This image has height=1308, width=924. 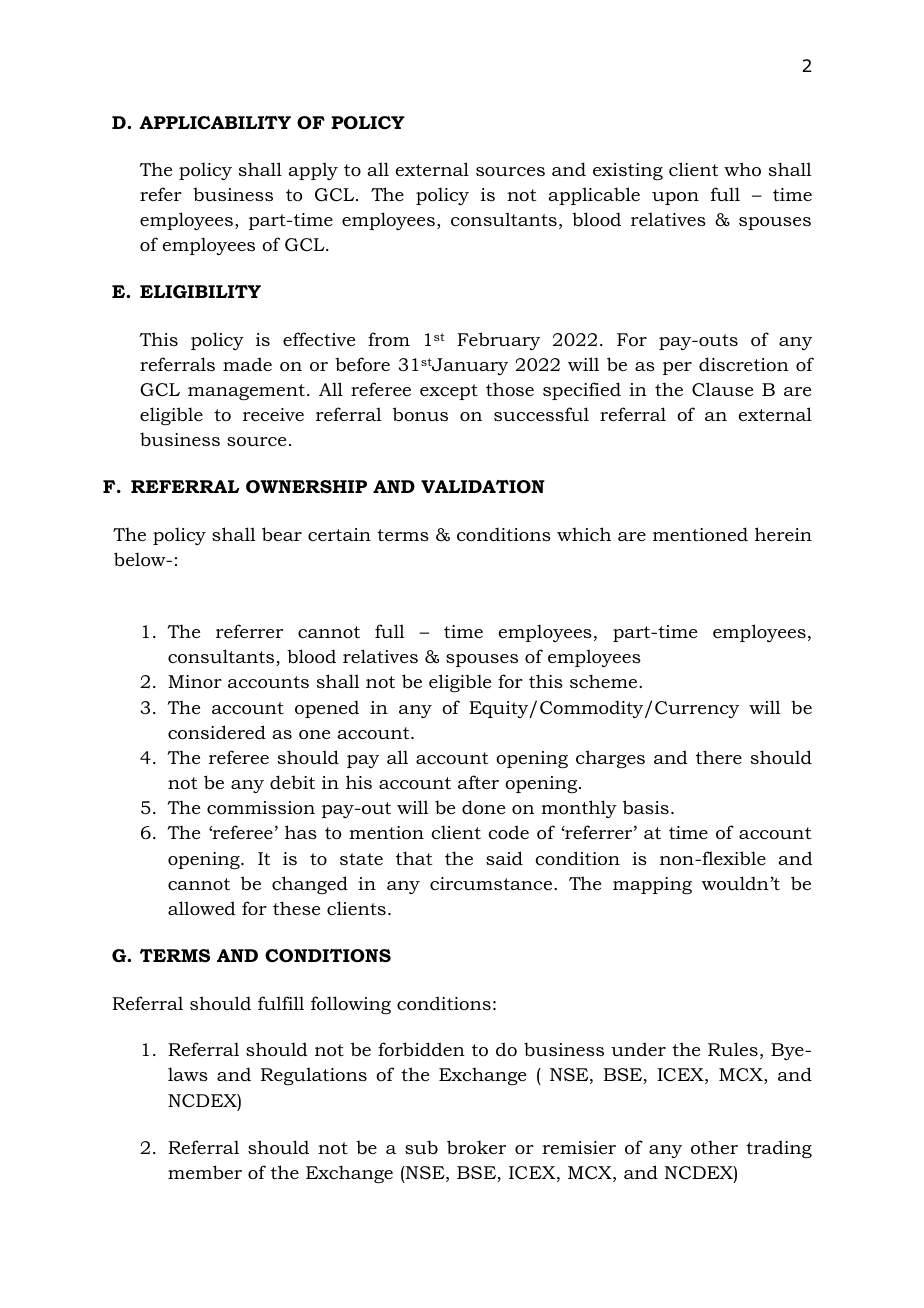 I want to click on VALIDATION, so click(x=483, y=487).
